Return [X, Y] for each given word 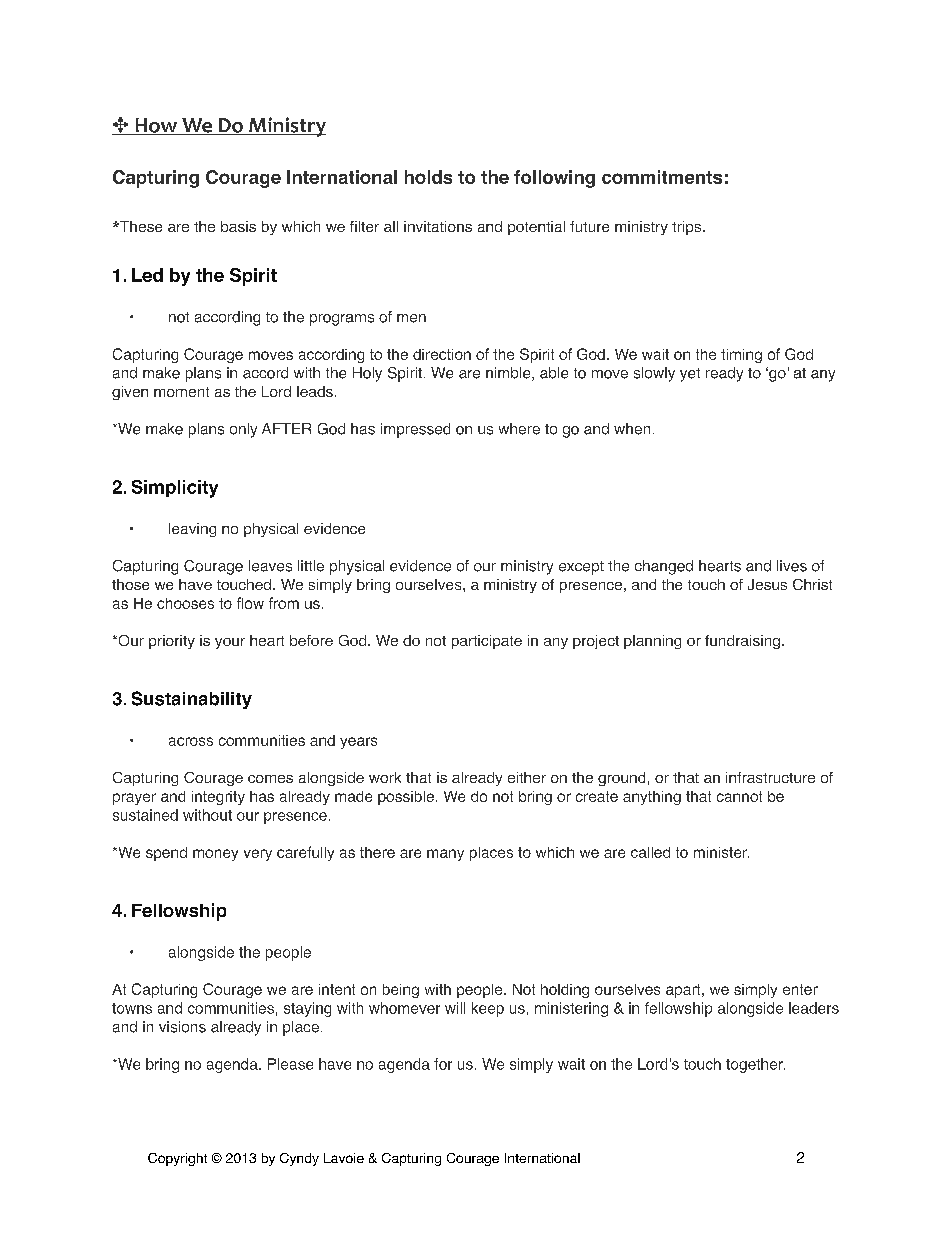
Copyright [177, 1159]
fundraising [742, 642]
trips [688, 228]
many [445, 855]
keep [488, 1009]
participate [487, 642]
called [650, 852]
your [230, 643]
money [215, 855]
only [243, 430]
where [519, 429]
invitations [438, 226]
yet [690, 375]
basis [238, 226]
